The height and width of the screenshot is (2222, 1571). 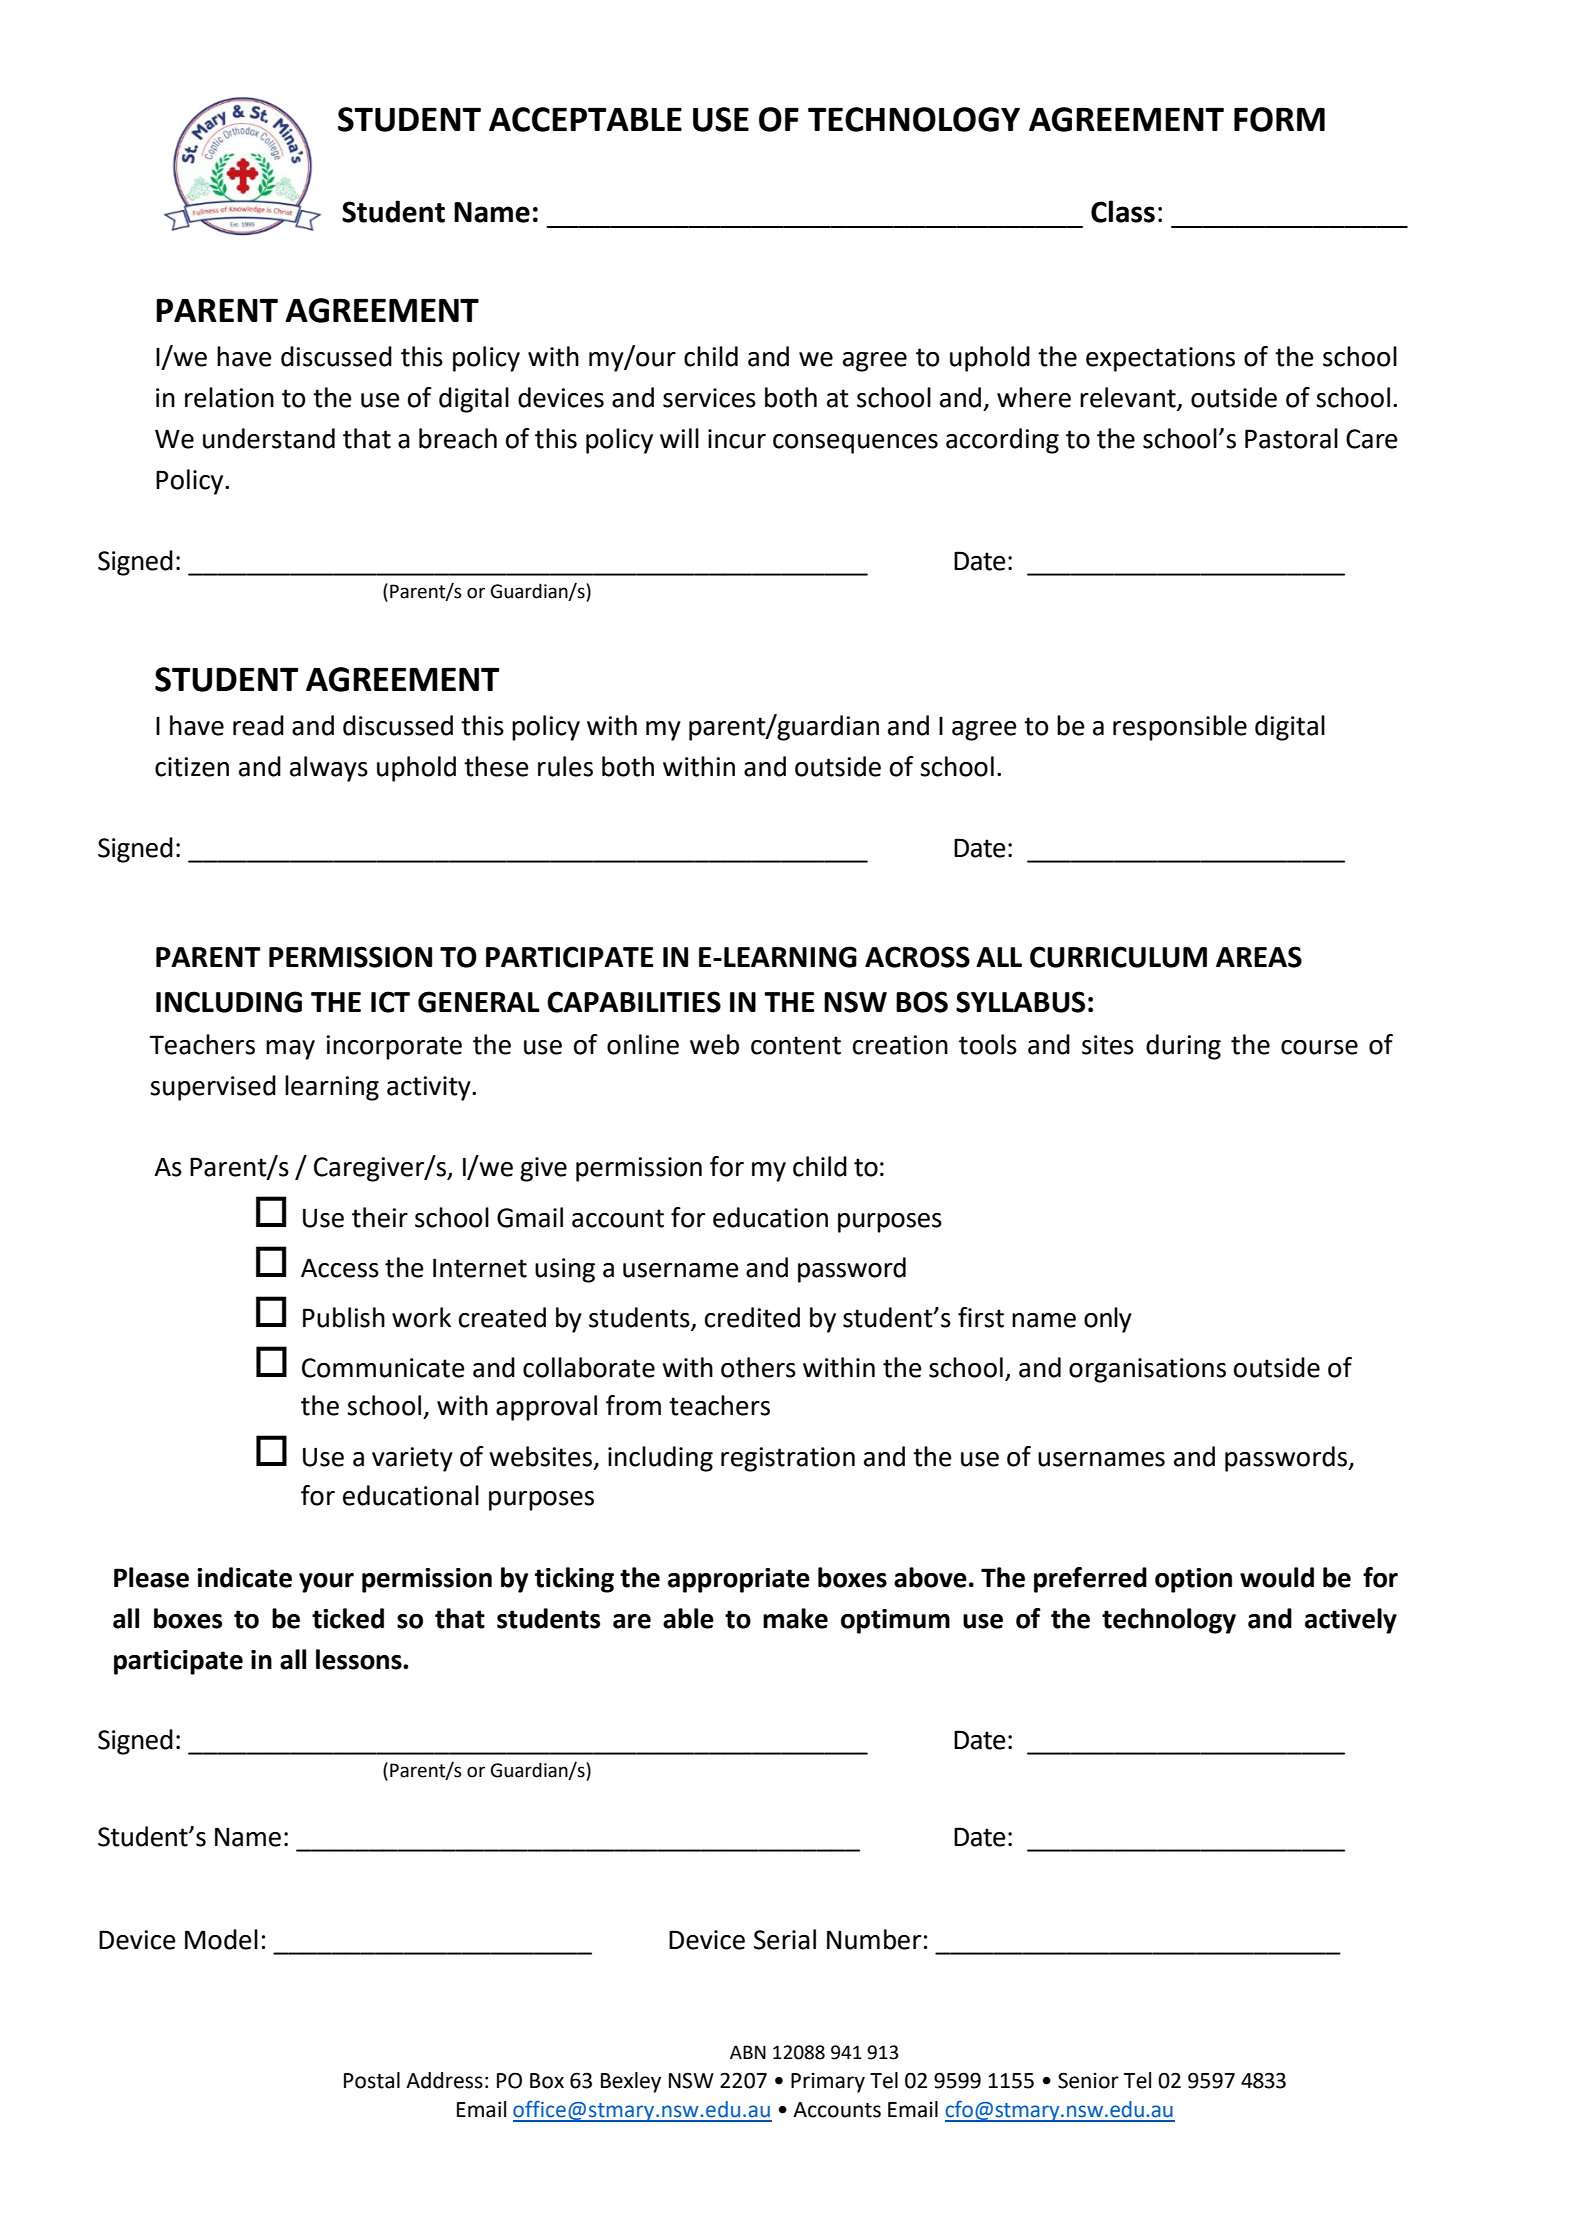 I want to click on Postal, so click(x=372, y=2080).
